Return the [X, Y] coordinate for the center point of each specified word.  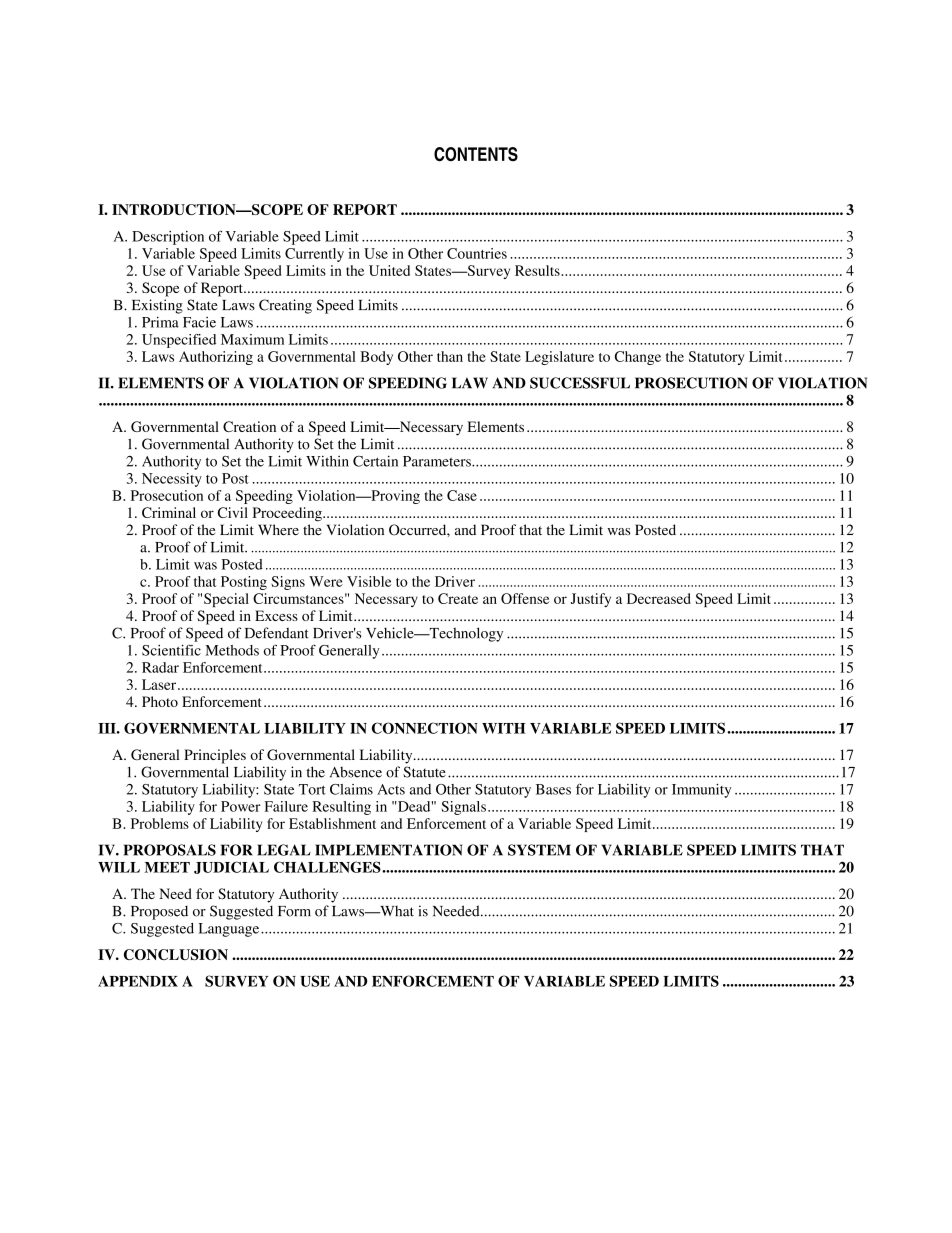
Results [538, 270]
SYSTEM [539, 850]
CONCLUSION [176, 954]
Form [294, 911]
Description [168, 238]
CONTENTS [476, 154]
